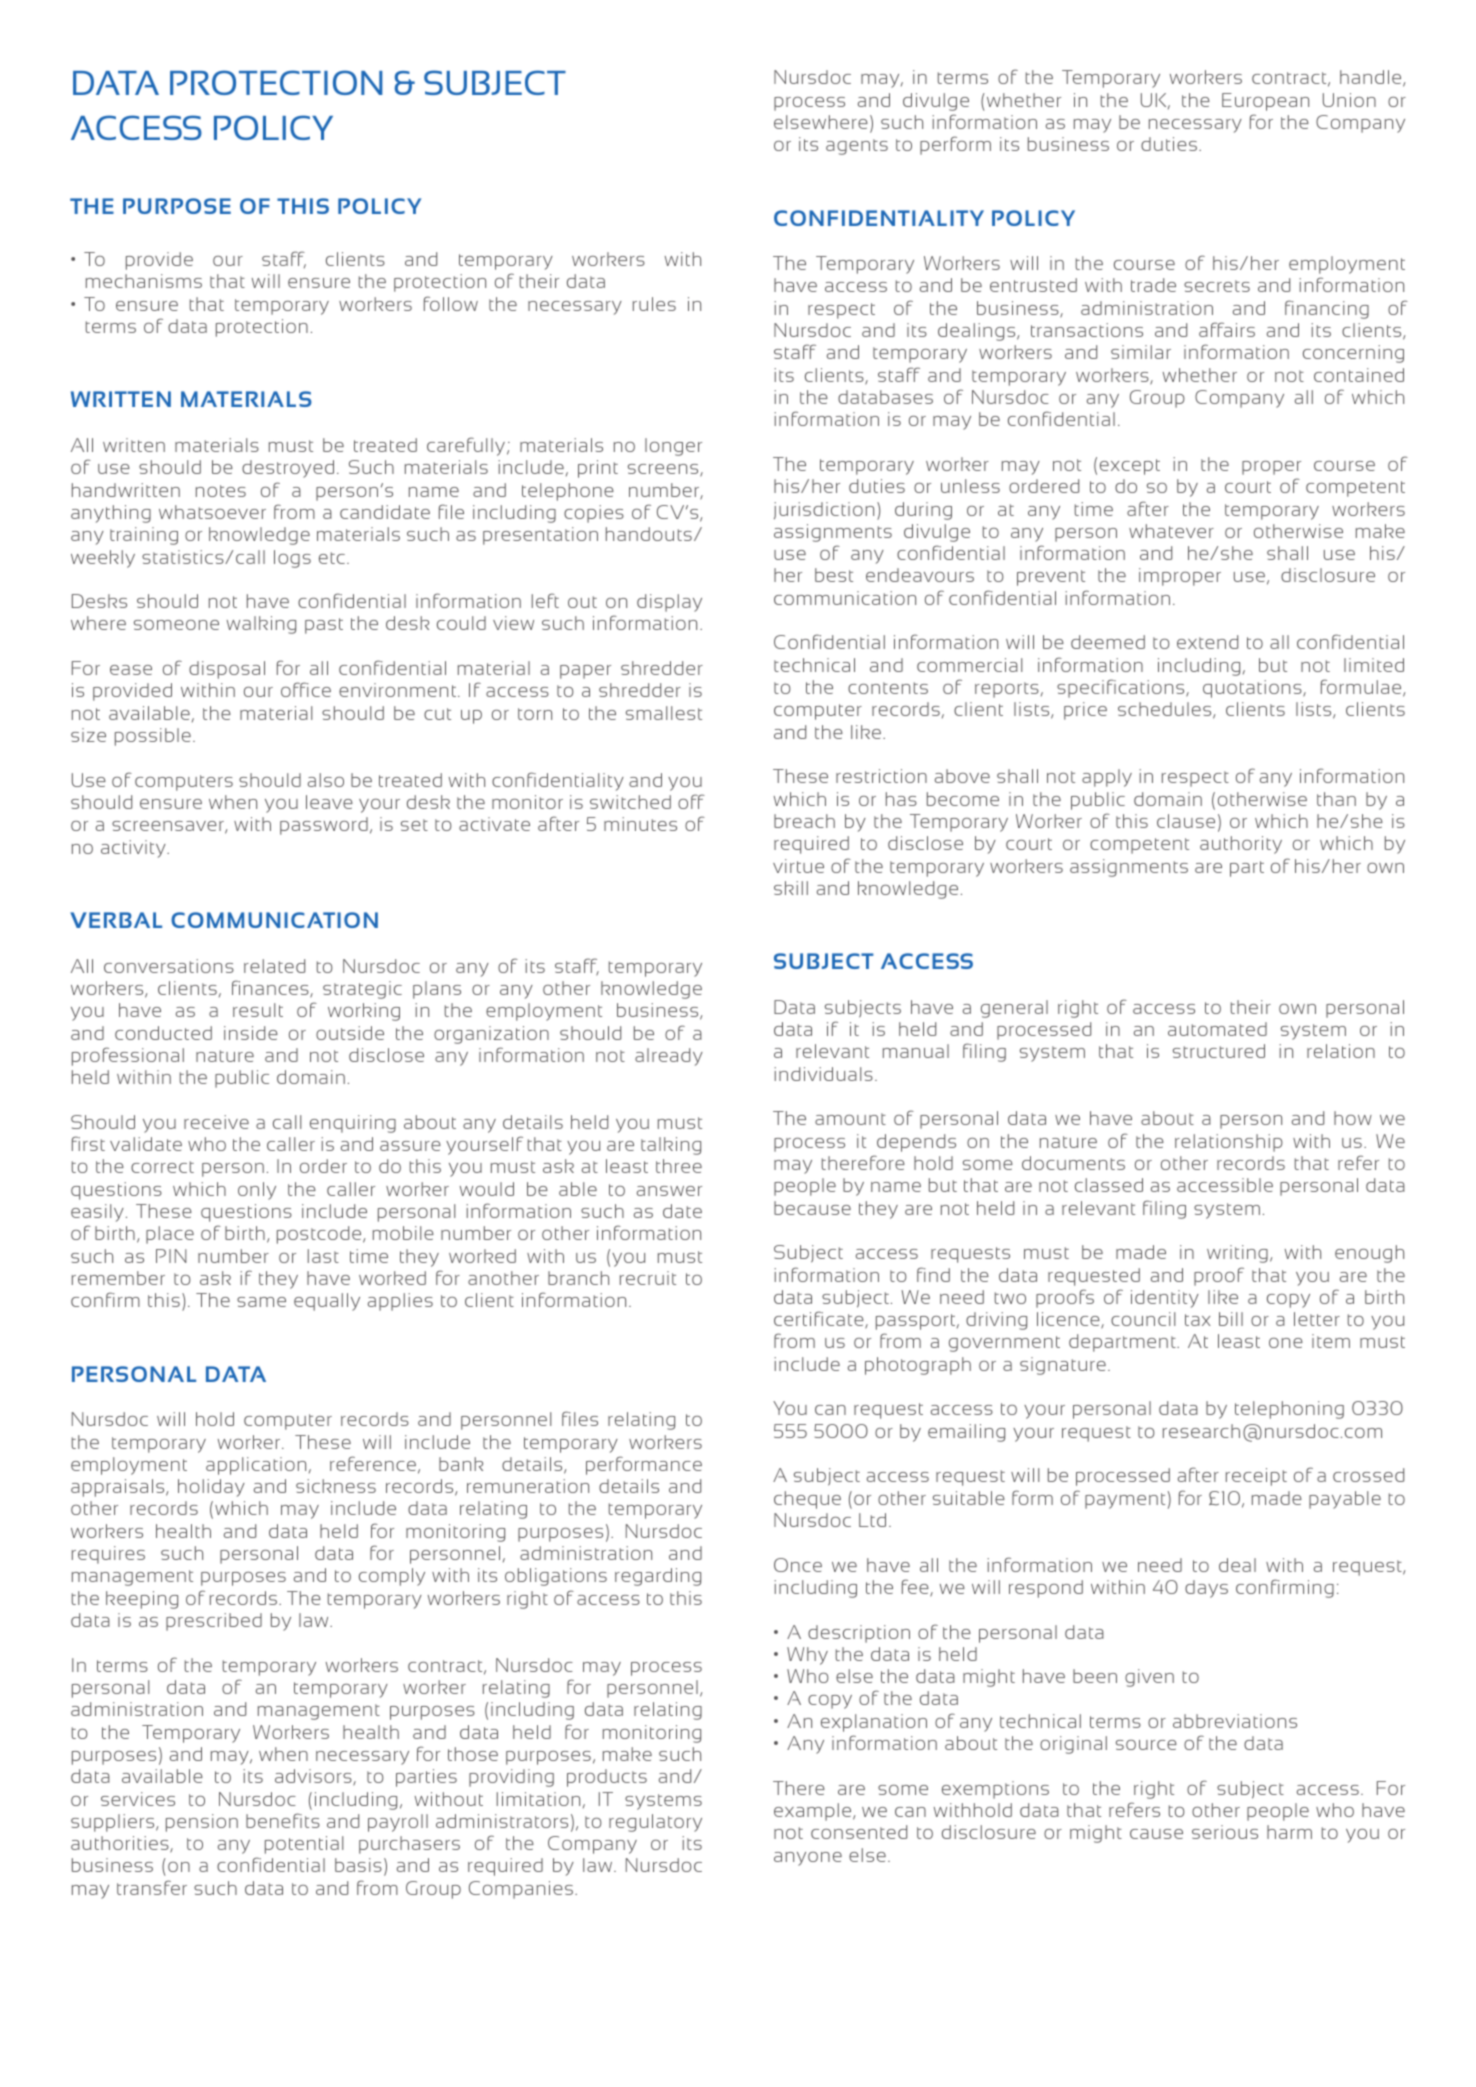  Describe the element at coordinates (144, 281) in the screenshot. I see `mechanisms` at that location.
